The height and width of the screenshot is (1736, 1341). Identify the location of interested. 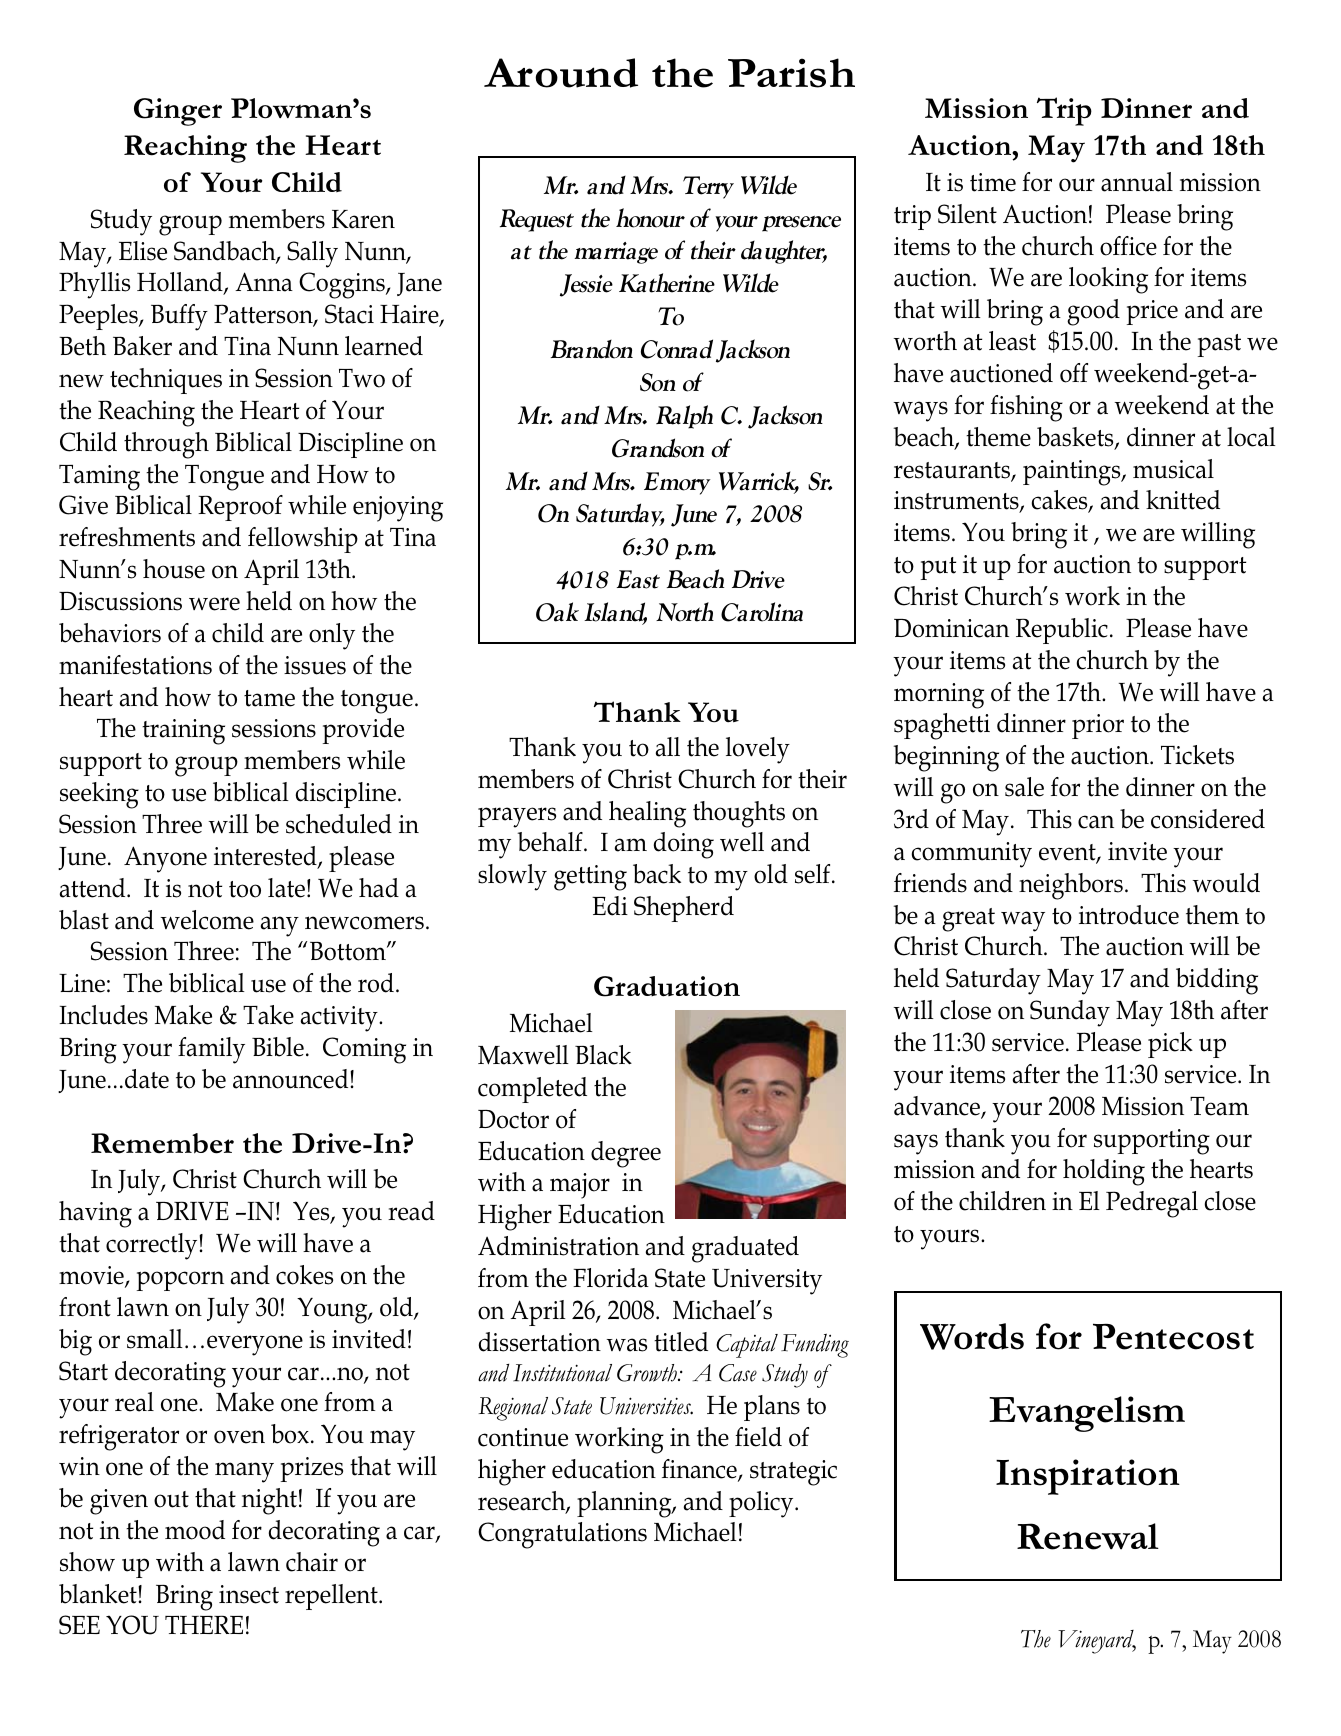
(266, 857).
